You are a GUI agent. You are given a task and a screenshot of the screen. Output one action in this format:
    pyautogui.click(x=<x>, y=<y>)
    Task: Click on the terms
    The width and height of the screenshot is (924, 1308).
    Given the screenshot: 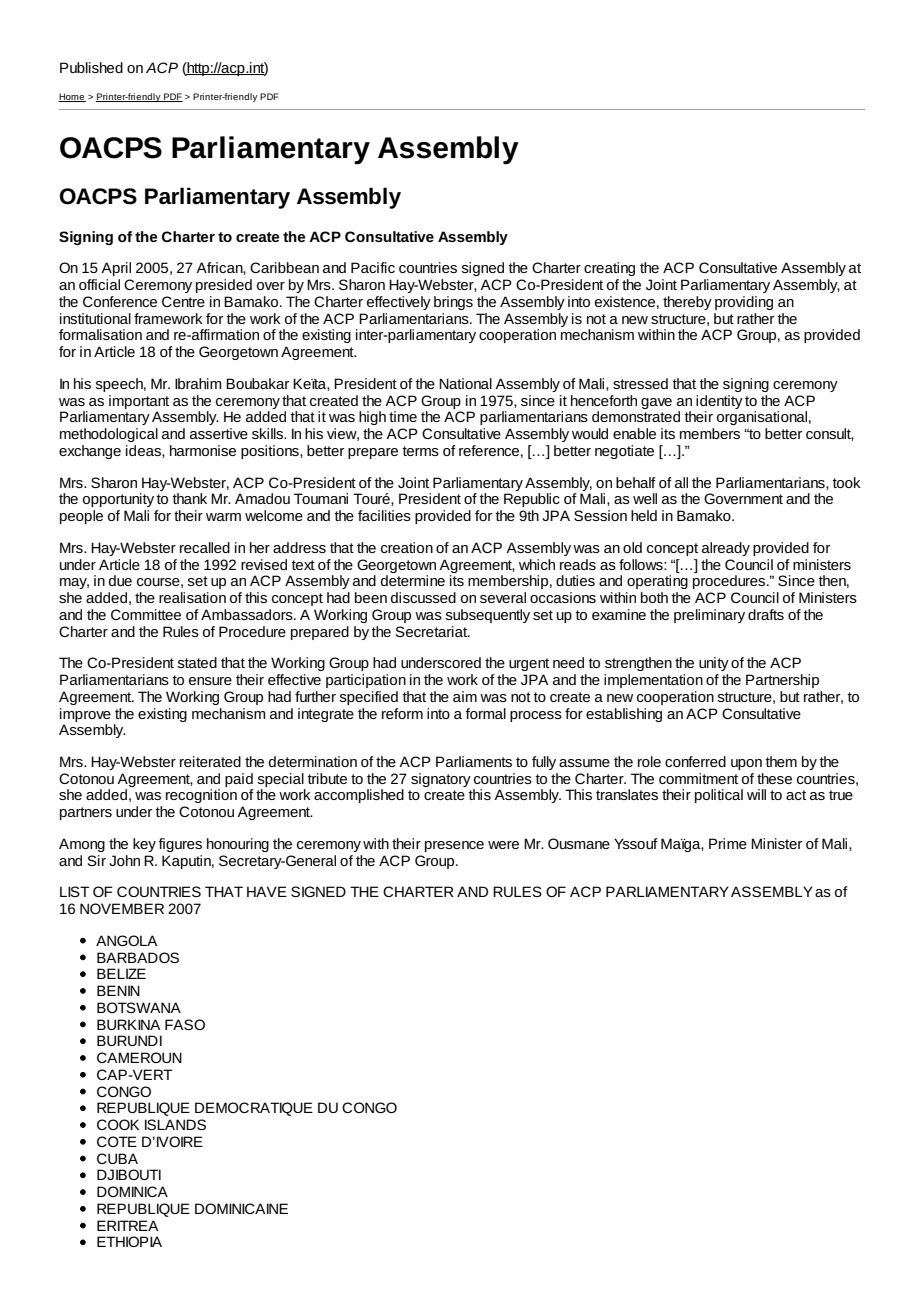 What is the action you would take?
    pyautogui.click(x=420, y=451)
